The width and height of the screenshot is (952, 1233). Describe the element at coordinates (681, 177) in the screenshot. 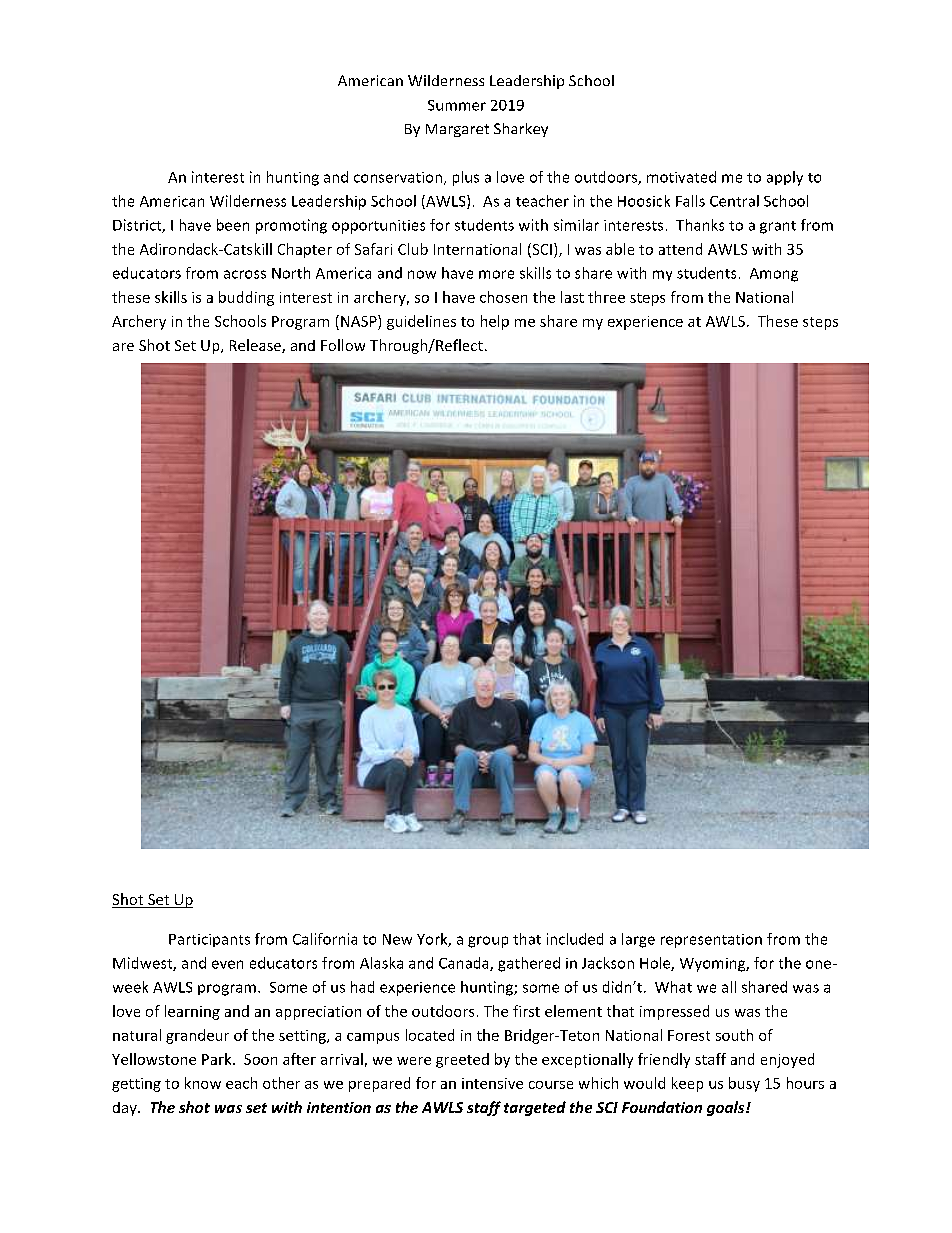

I see `motivated` at that location.
